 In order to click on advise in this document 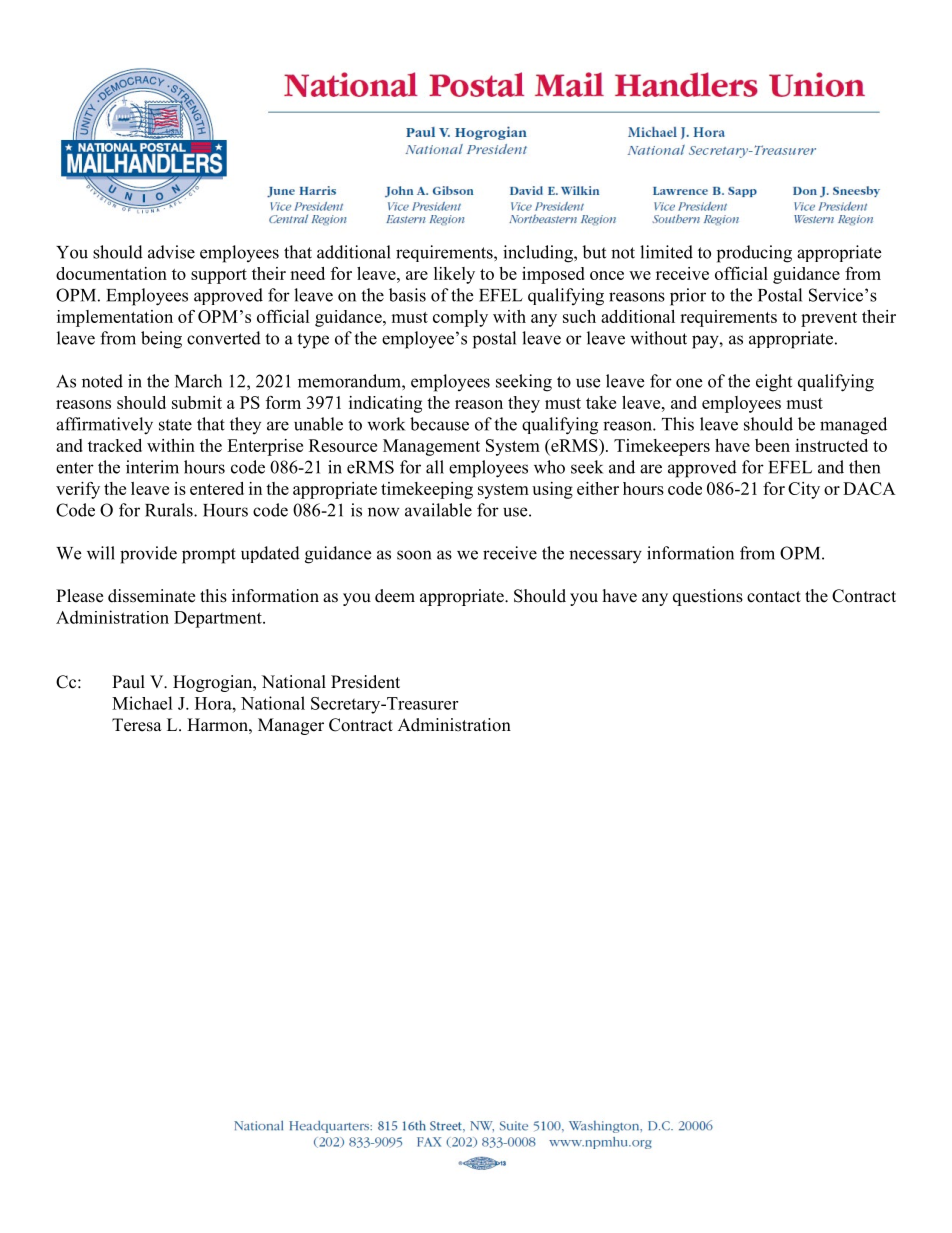, I will do `click(171, 252)`.
